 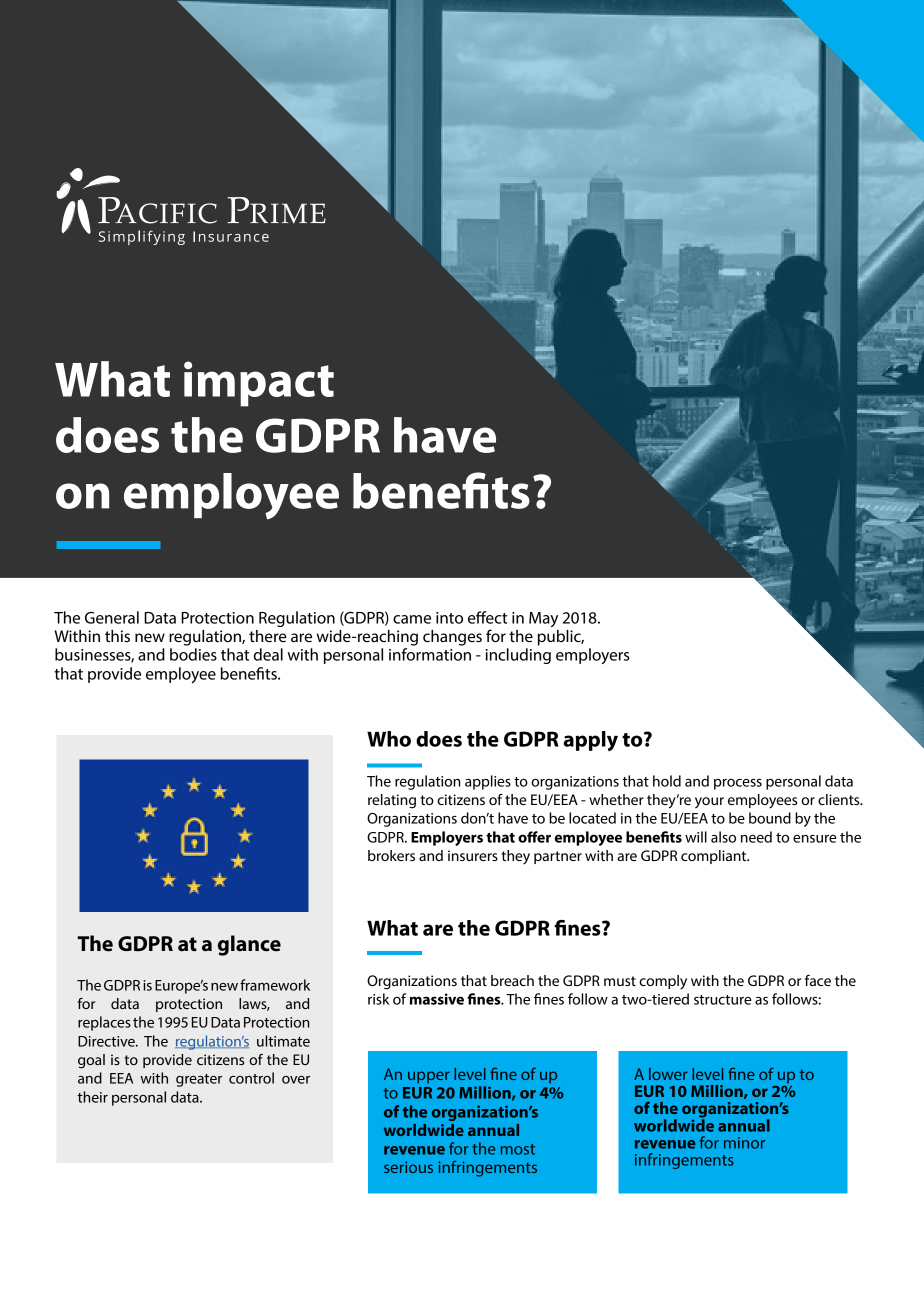 I want to click on massive, so click(x=437, y=999).
